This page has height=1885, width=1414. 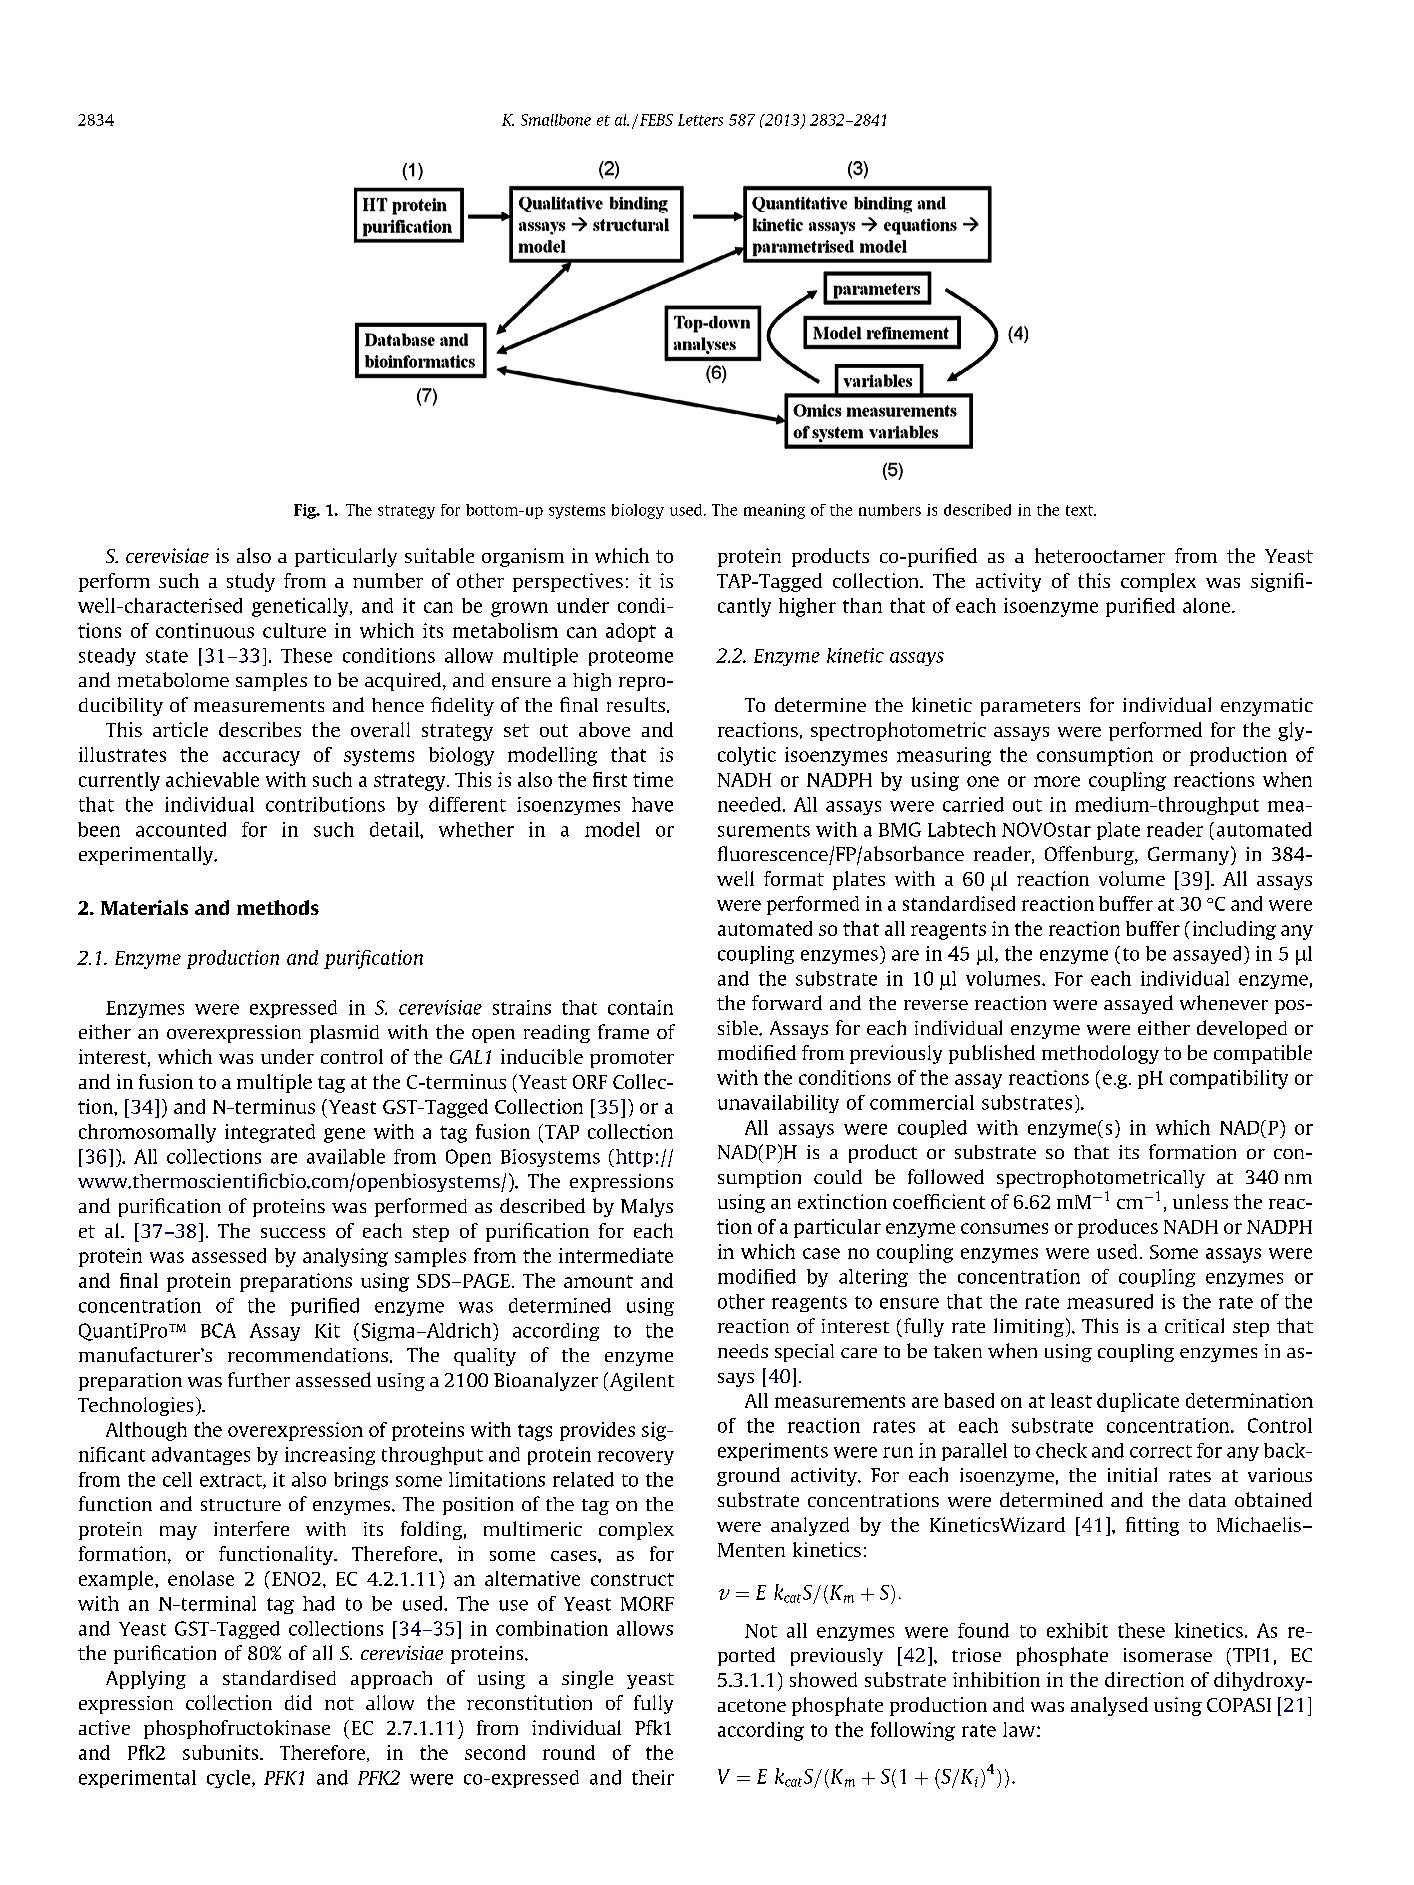 I want to click on methods, so click(x=278, y=907).
